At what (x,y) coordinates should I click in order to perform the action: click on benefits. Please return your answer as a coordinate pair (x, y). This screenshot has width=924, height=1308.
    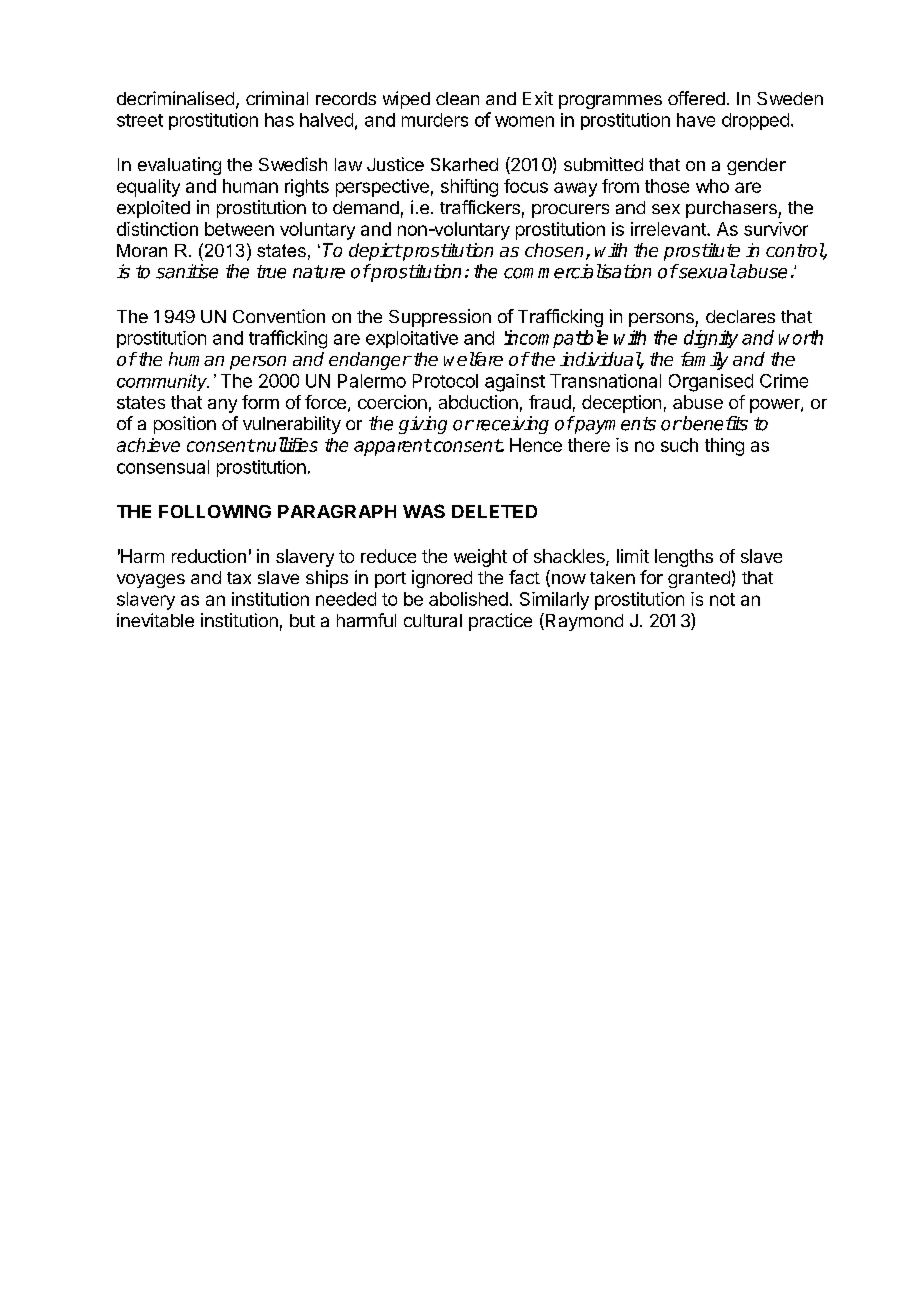
    Looking at the image, I should click on (714, 423).
